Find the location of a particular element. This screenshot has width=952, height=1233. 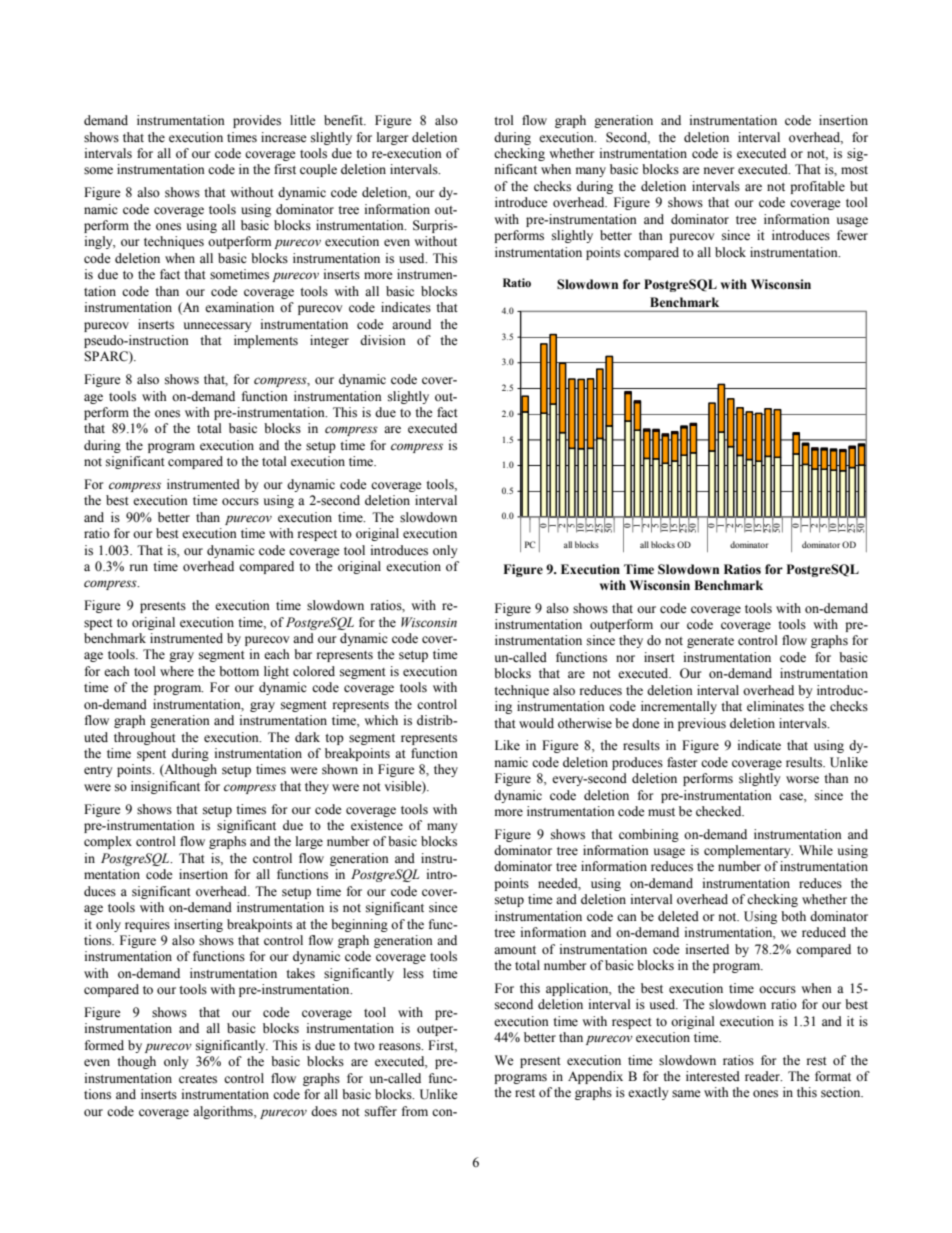

algorithms is located at coordinates (224, 1112).
